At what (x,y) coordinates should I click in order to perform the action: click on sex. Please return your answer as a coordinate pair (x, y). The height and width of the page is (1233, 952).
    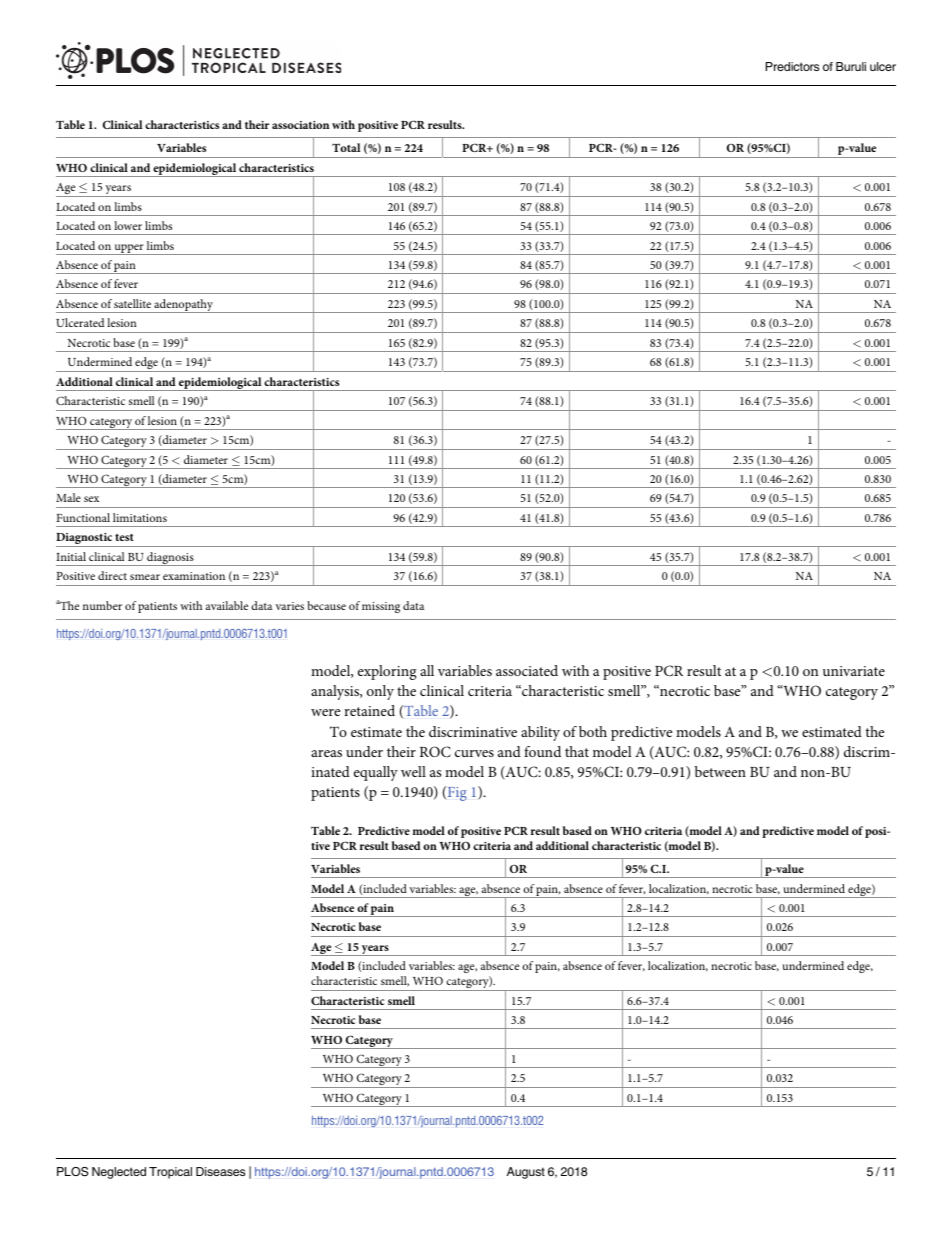
    Looking at the image, I should click on (91, 499).
